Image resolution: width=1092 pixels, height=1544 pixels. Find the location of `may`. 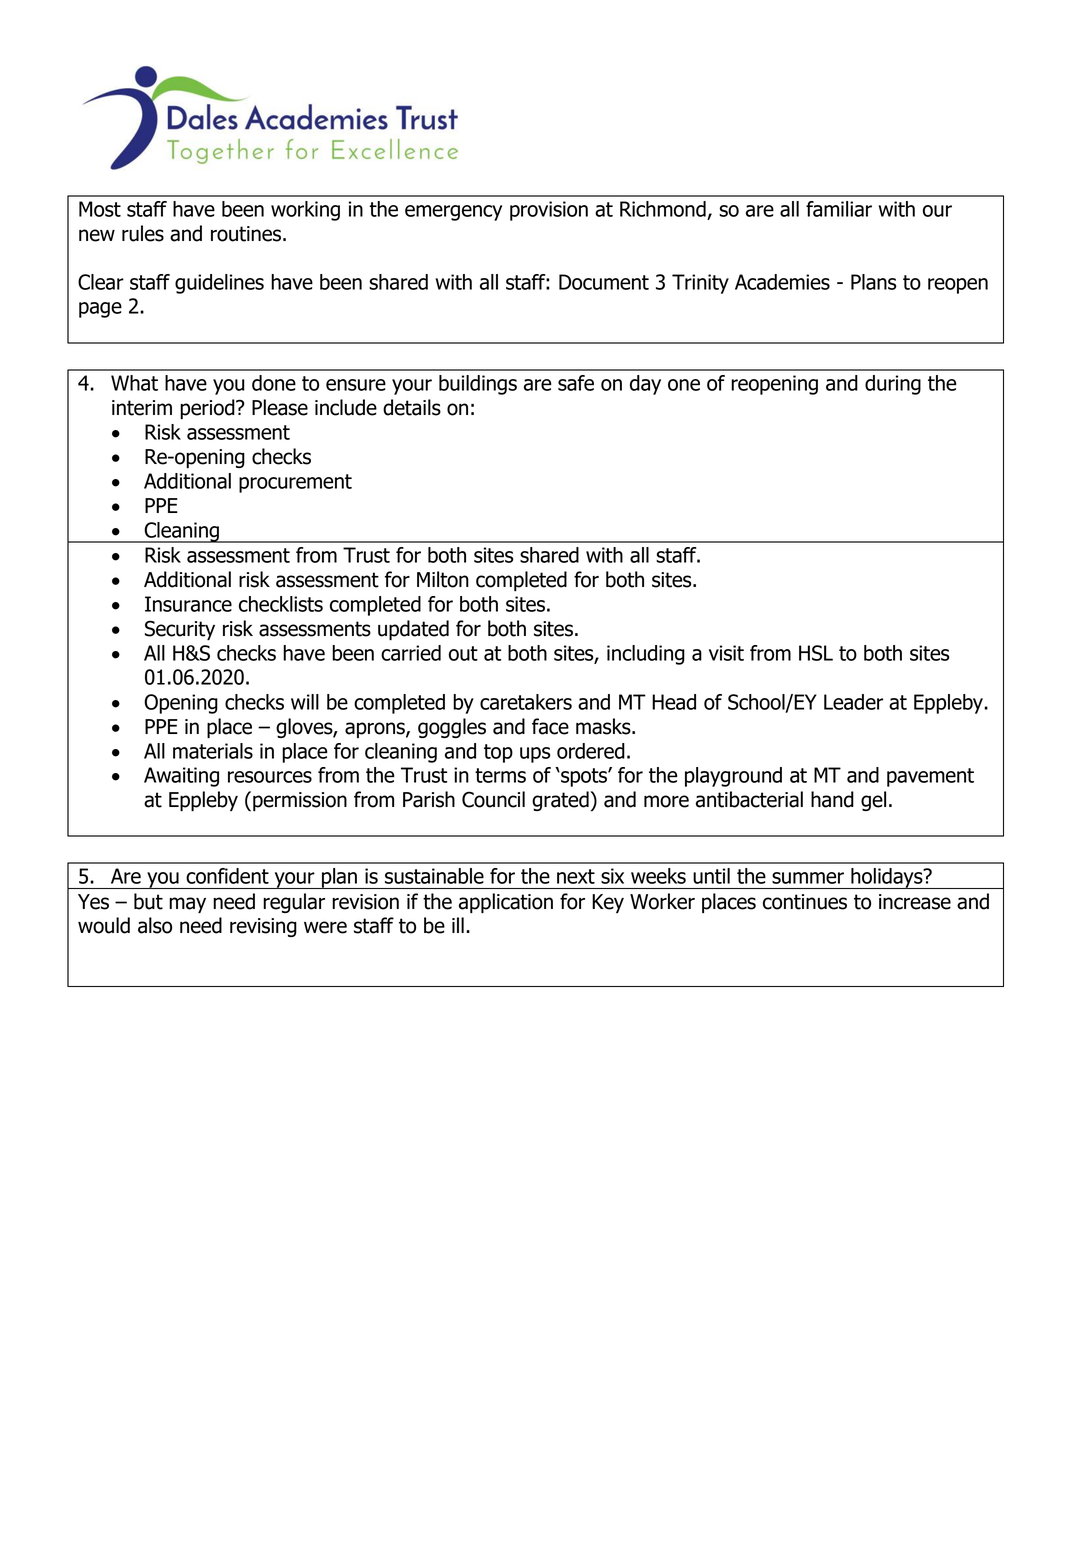

may is located at coordinates (187, 905).
